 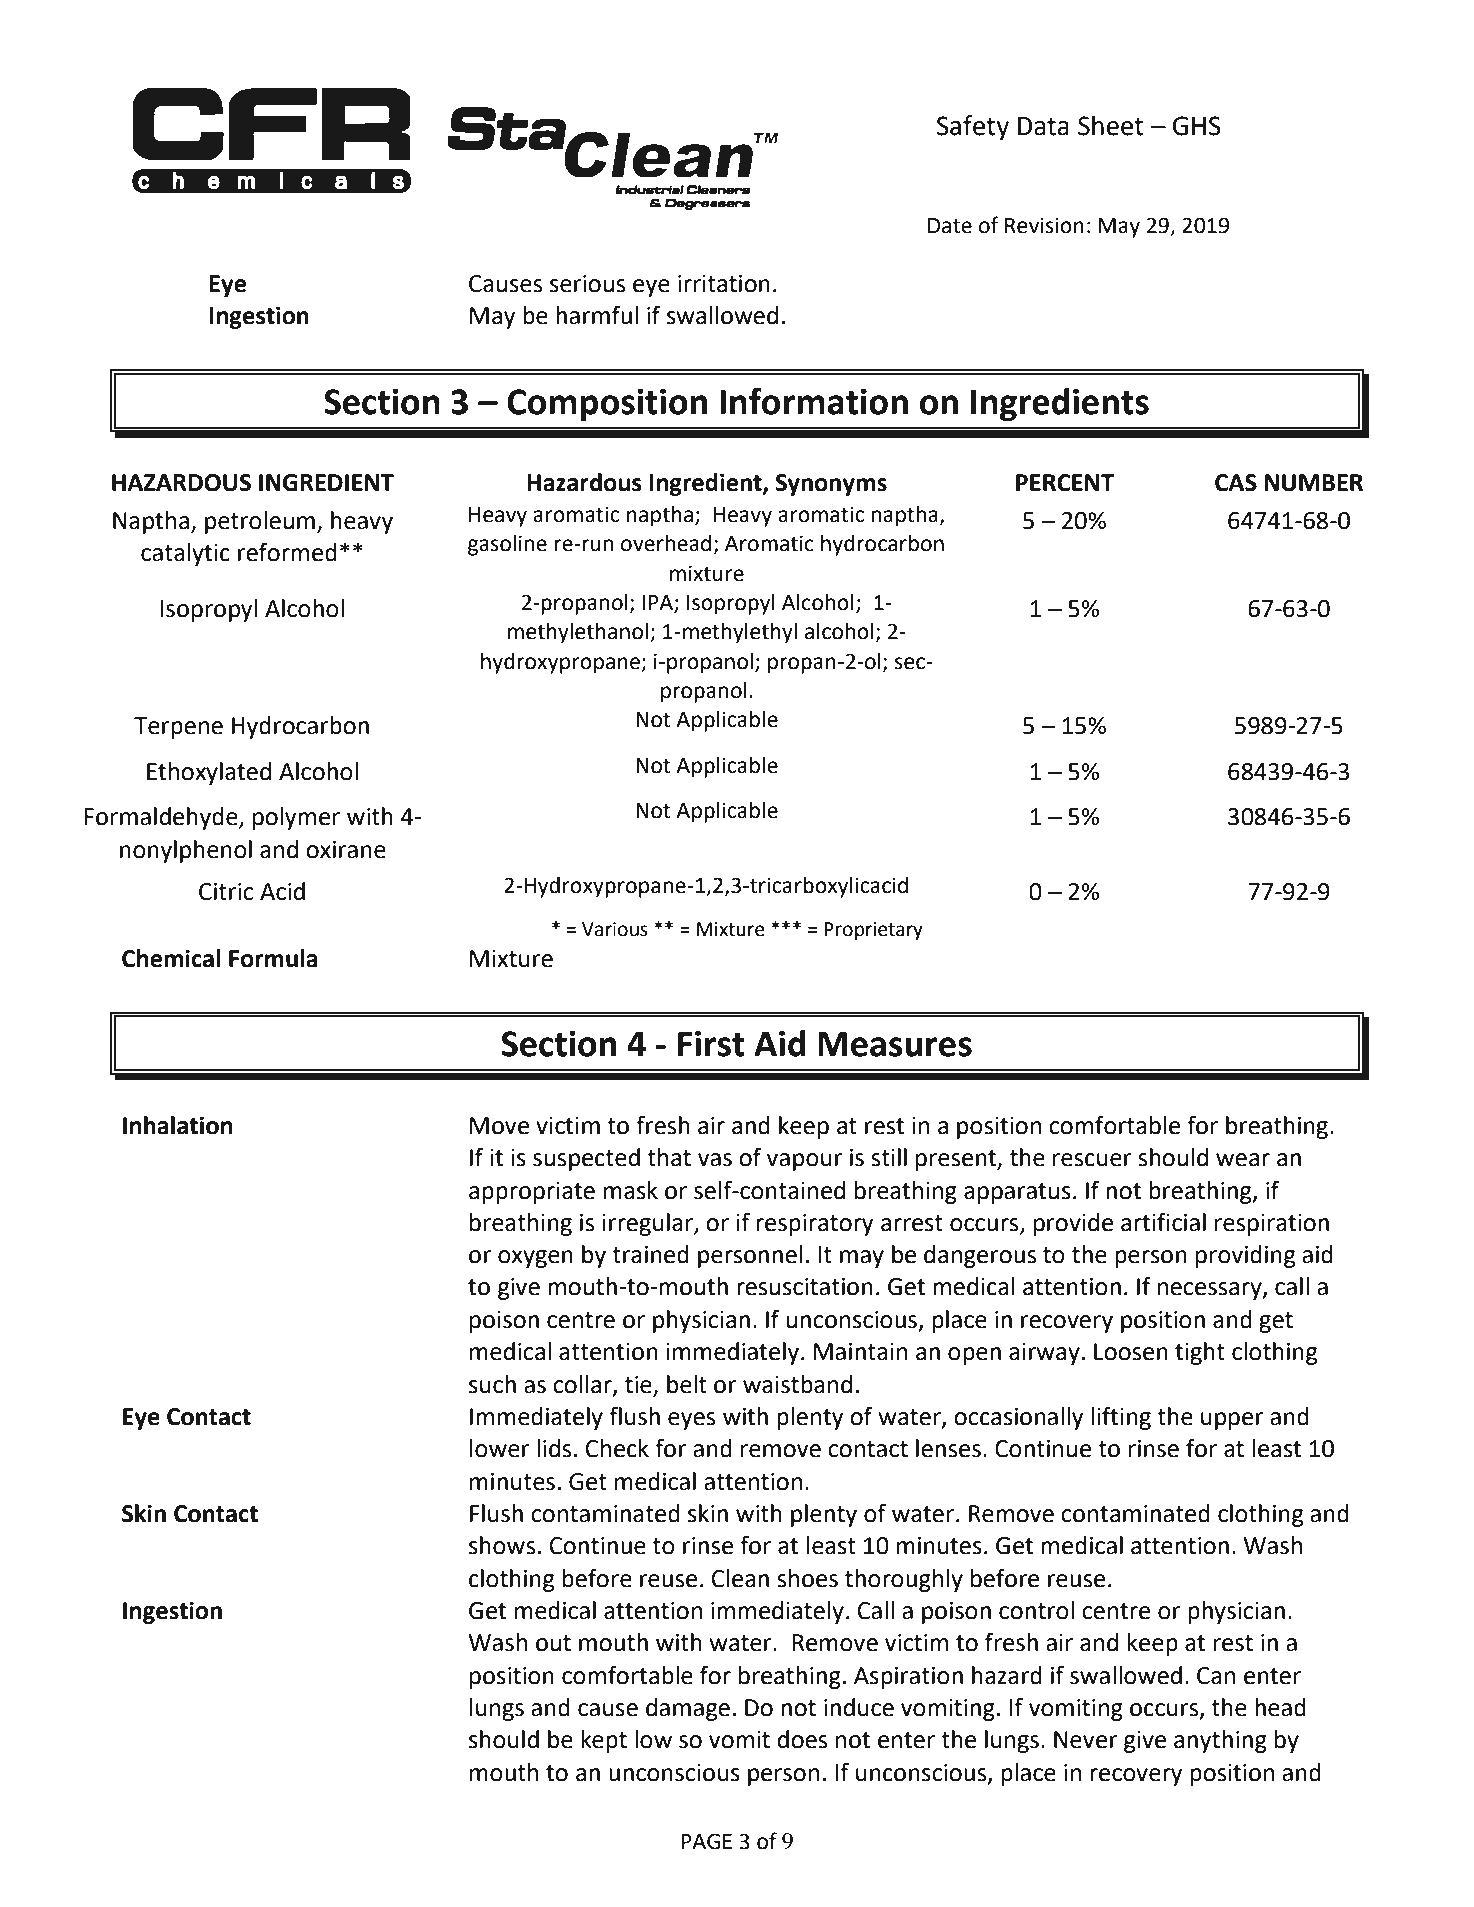 I want to click on irritation, so click(x=724, y=284).
